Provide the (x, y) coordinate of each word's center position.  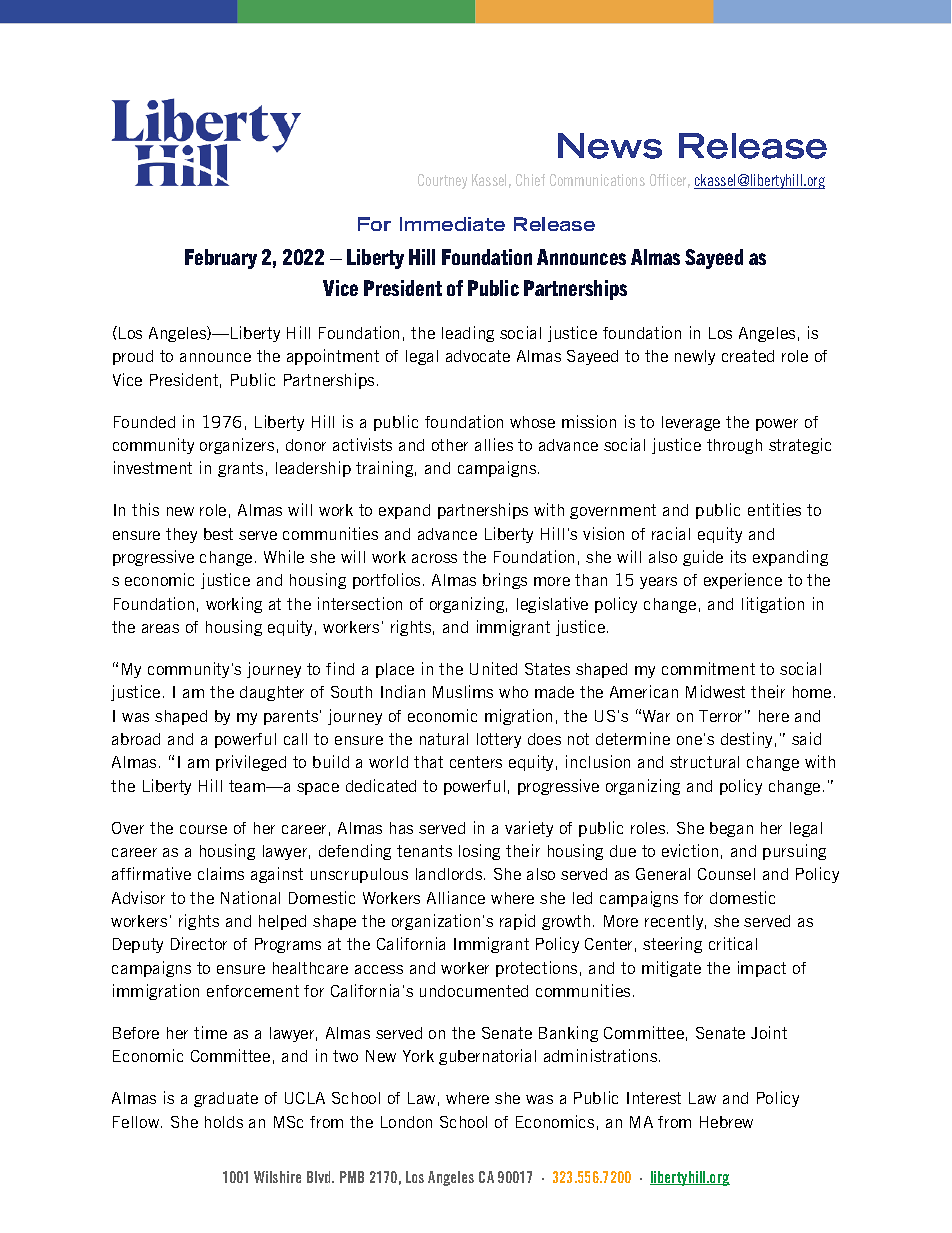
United (493, 668)
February (221, 259)
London (406, 1122)
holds (224, 1122)
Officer (670, 181)
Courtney (442, 181)
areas (160, 628)
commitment (708, 668)
